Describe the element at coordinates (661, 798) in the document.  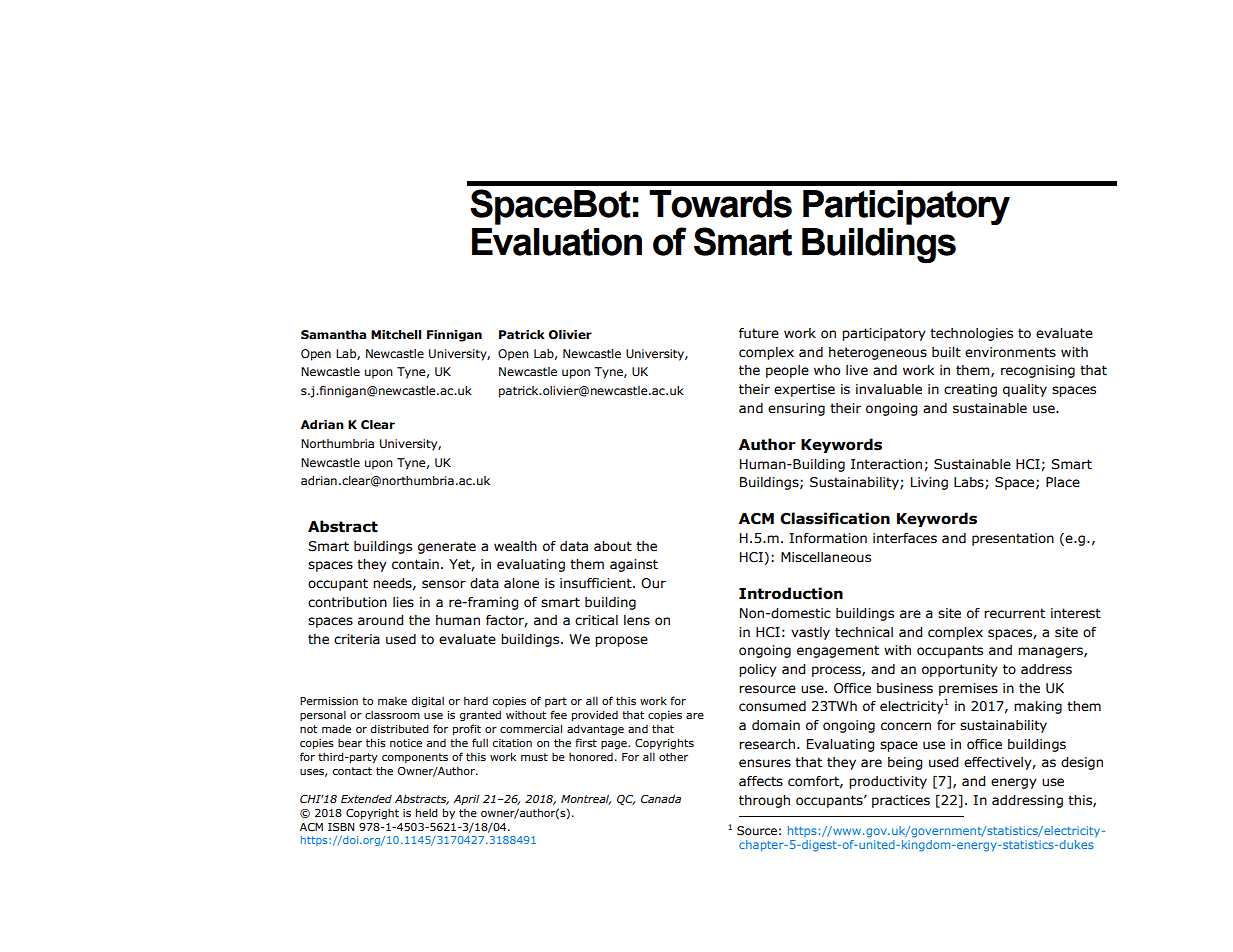
I see `Canada` at that location.
